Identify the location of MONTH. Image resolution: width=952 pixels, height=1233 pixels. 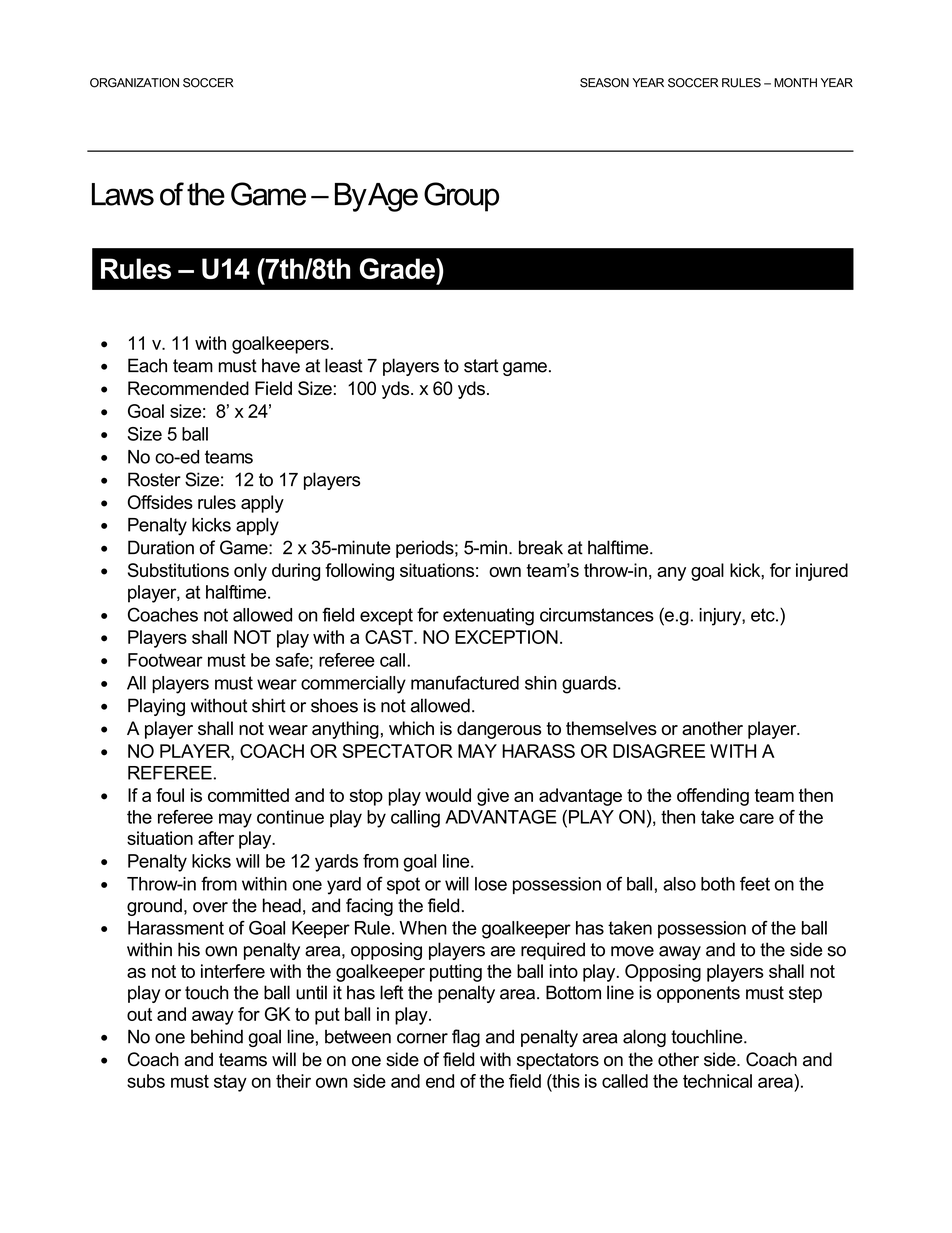
(795, 83).
